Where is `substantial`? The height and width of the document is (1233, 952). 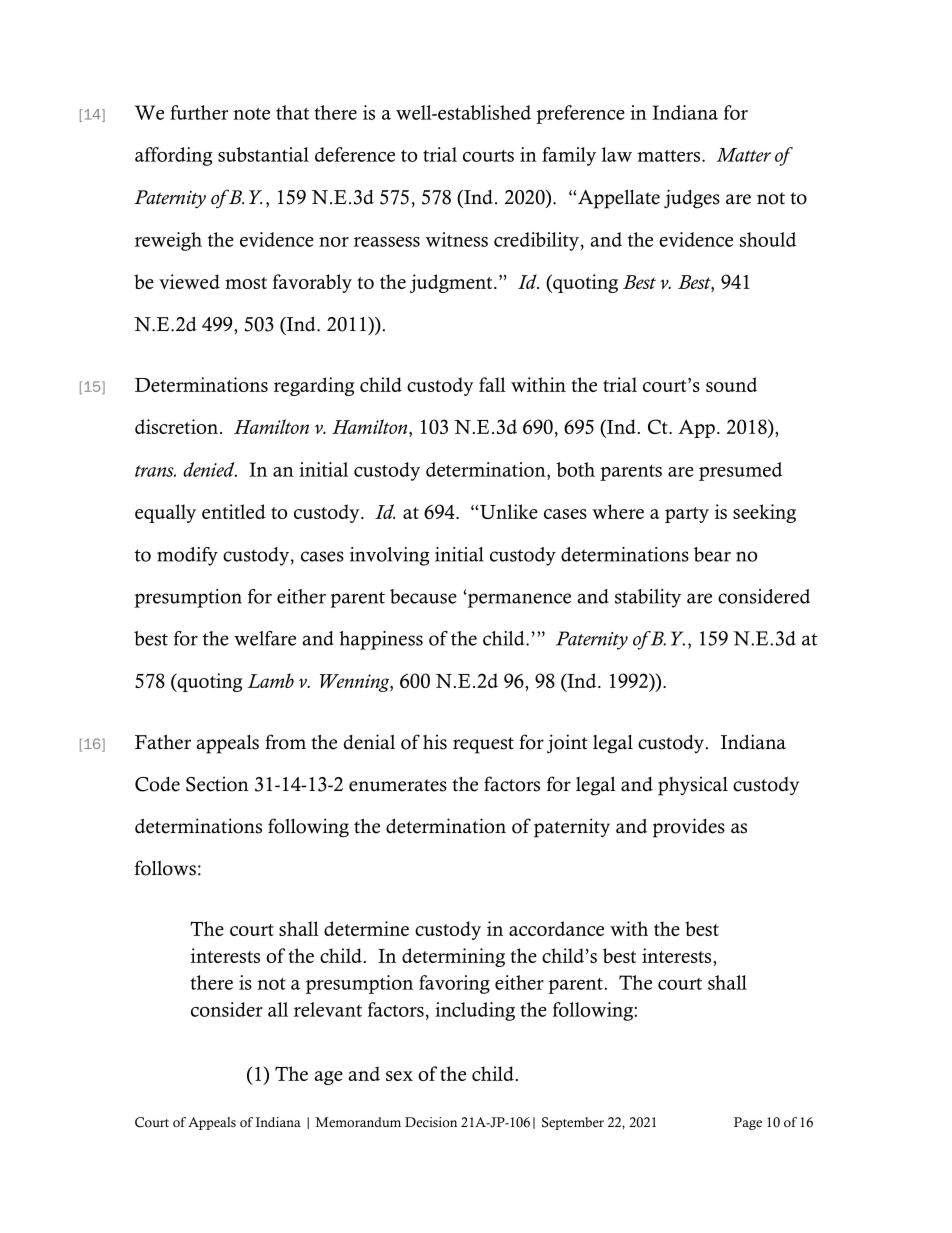 substantial is located at coordinates (263, 154).
